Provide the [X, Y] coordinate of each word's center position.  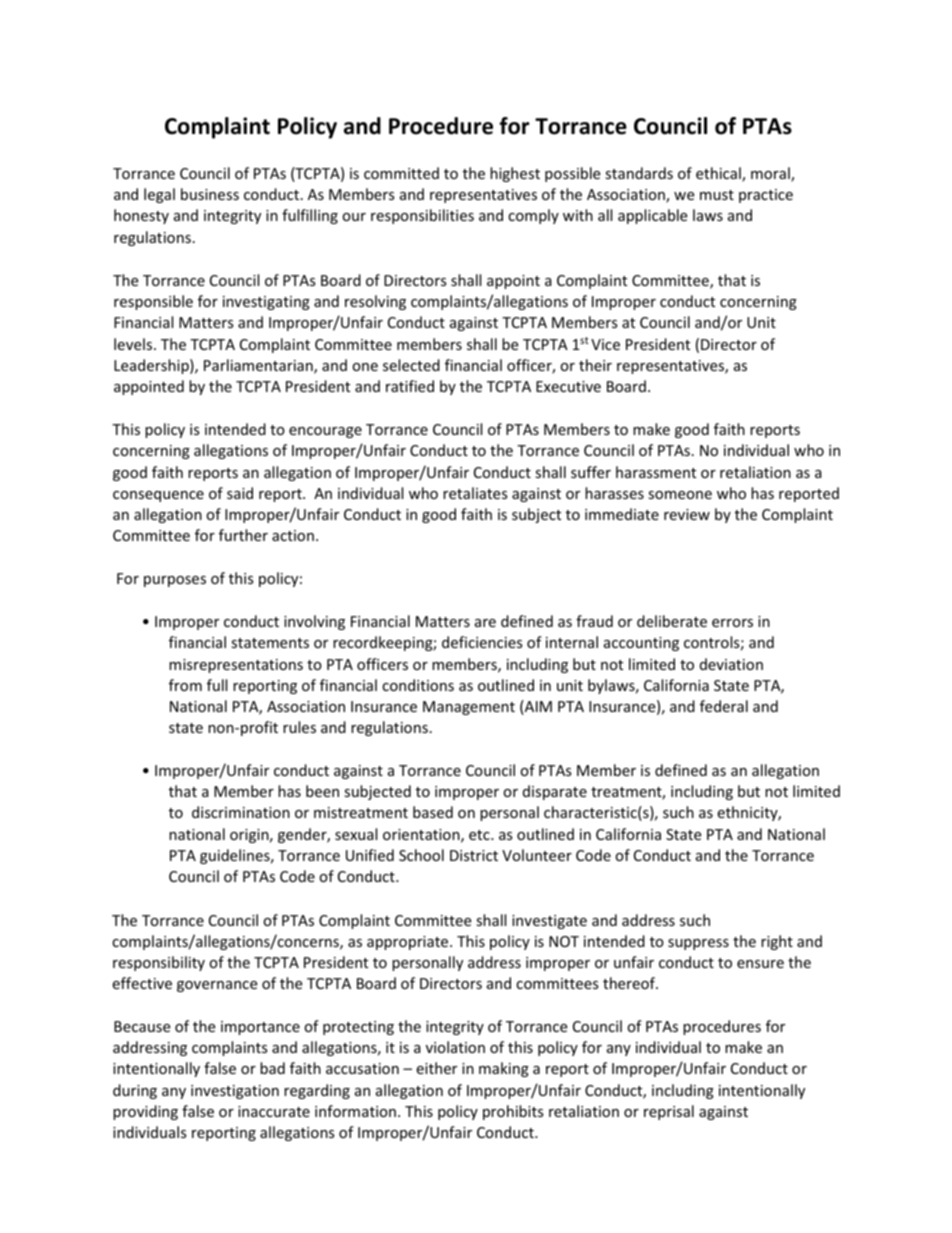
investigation [235, 1092]
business [210, 194]
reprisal [669, 1112]
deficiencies [482, 642]
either [436, 1068]
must [717, 195]
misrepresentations [236, 666]
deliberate [672, 621]
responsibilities [422, 216]
